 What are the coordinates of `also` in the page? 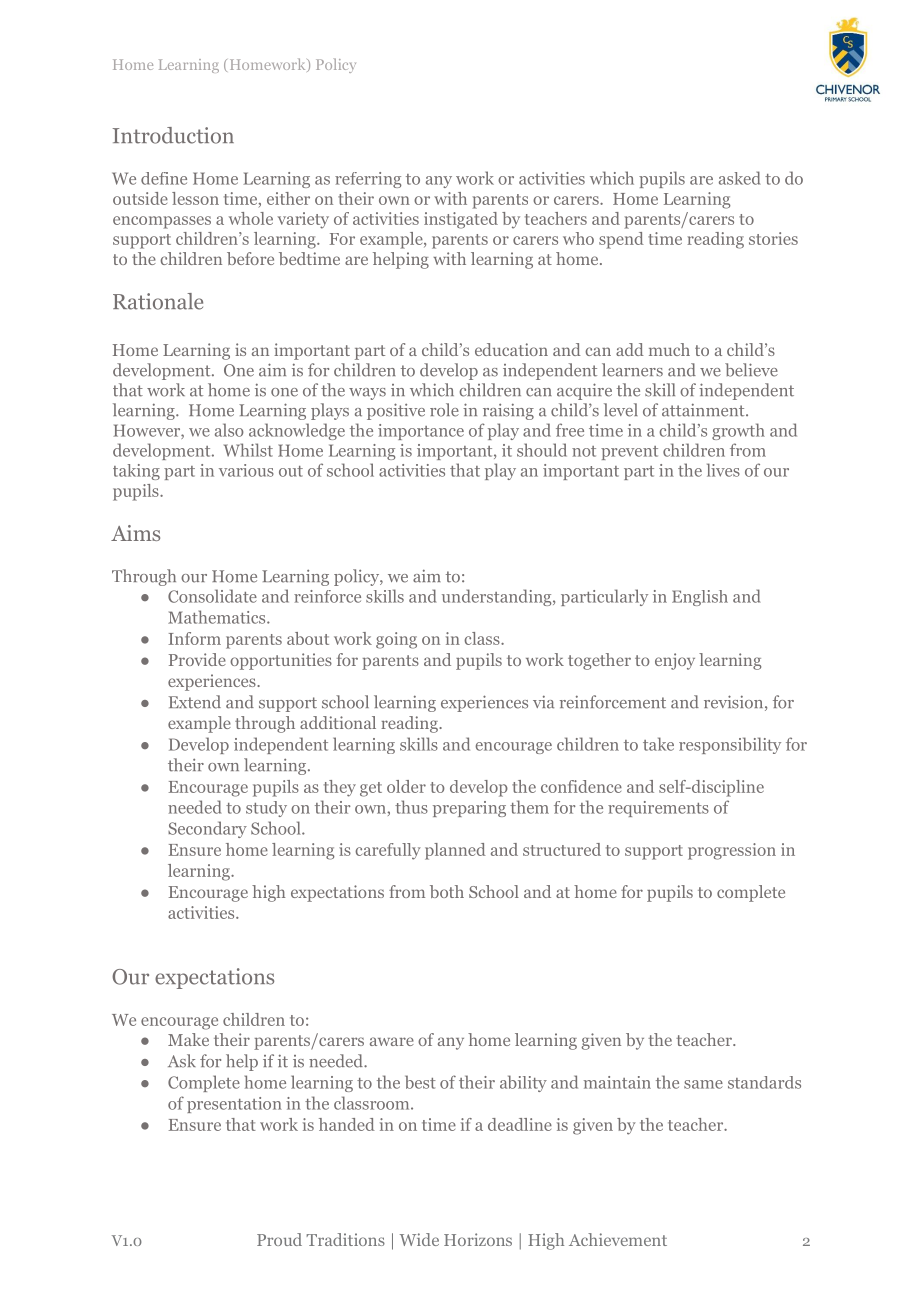 It's located at (229, 430).
